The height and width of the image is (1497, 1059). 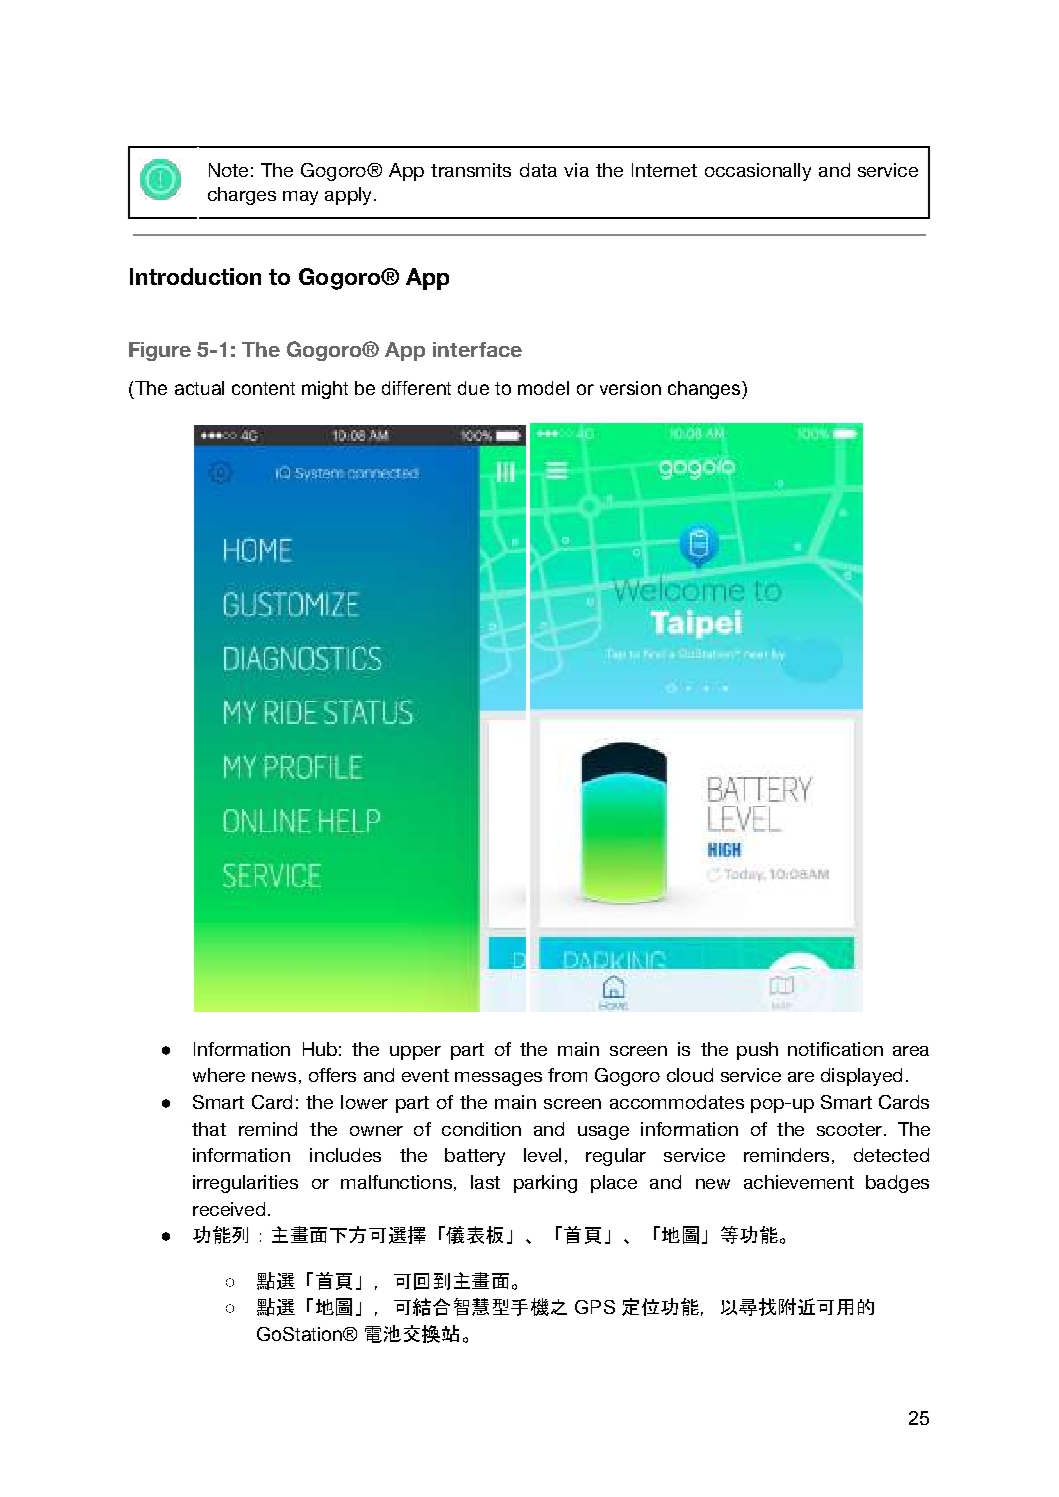 I want to click on received, so click(x=229, y=1209).
